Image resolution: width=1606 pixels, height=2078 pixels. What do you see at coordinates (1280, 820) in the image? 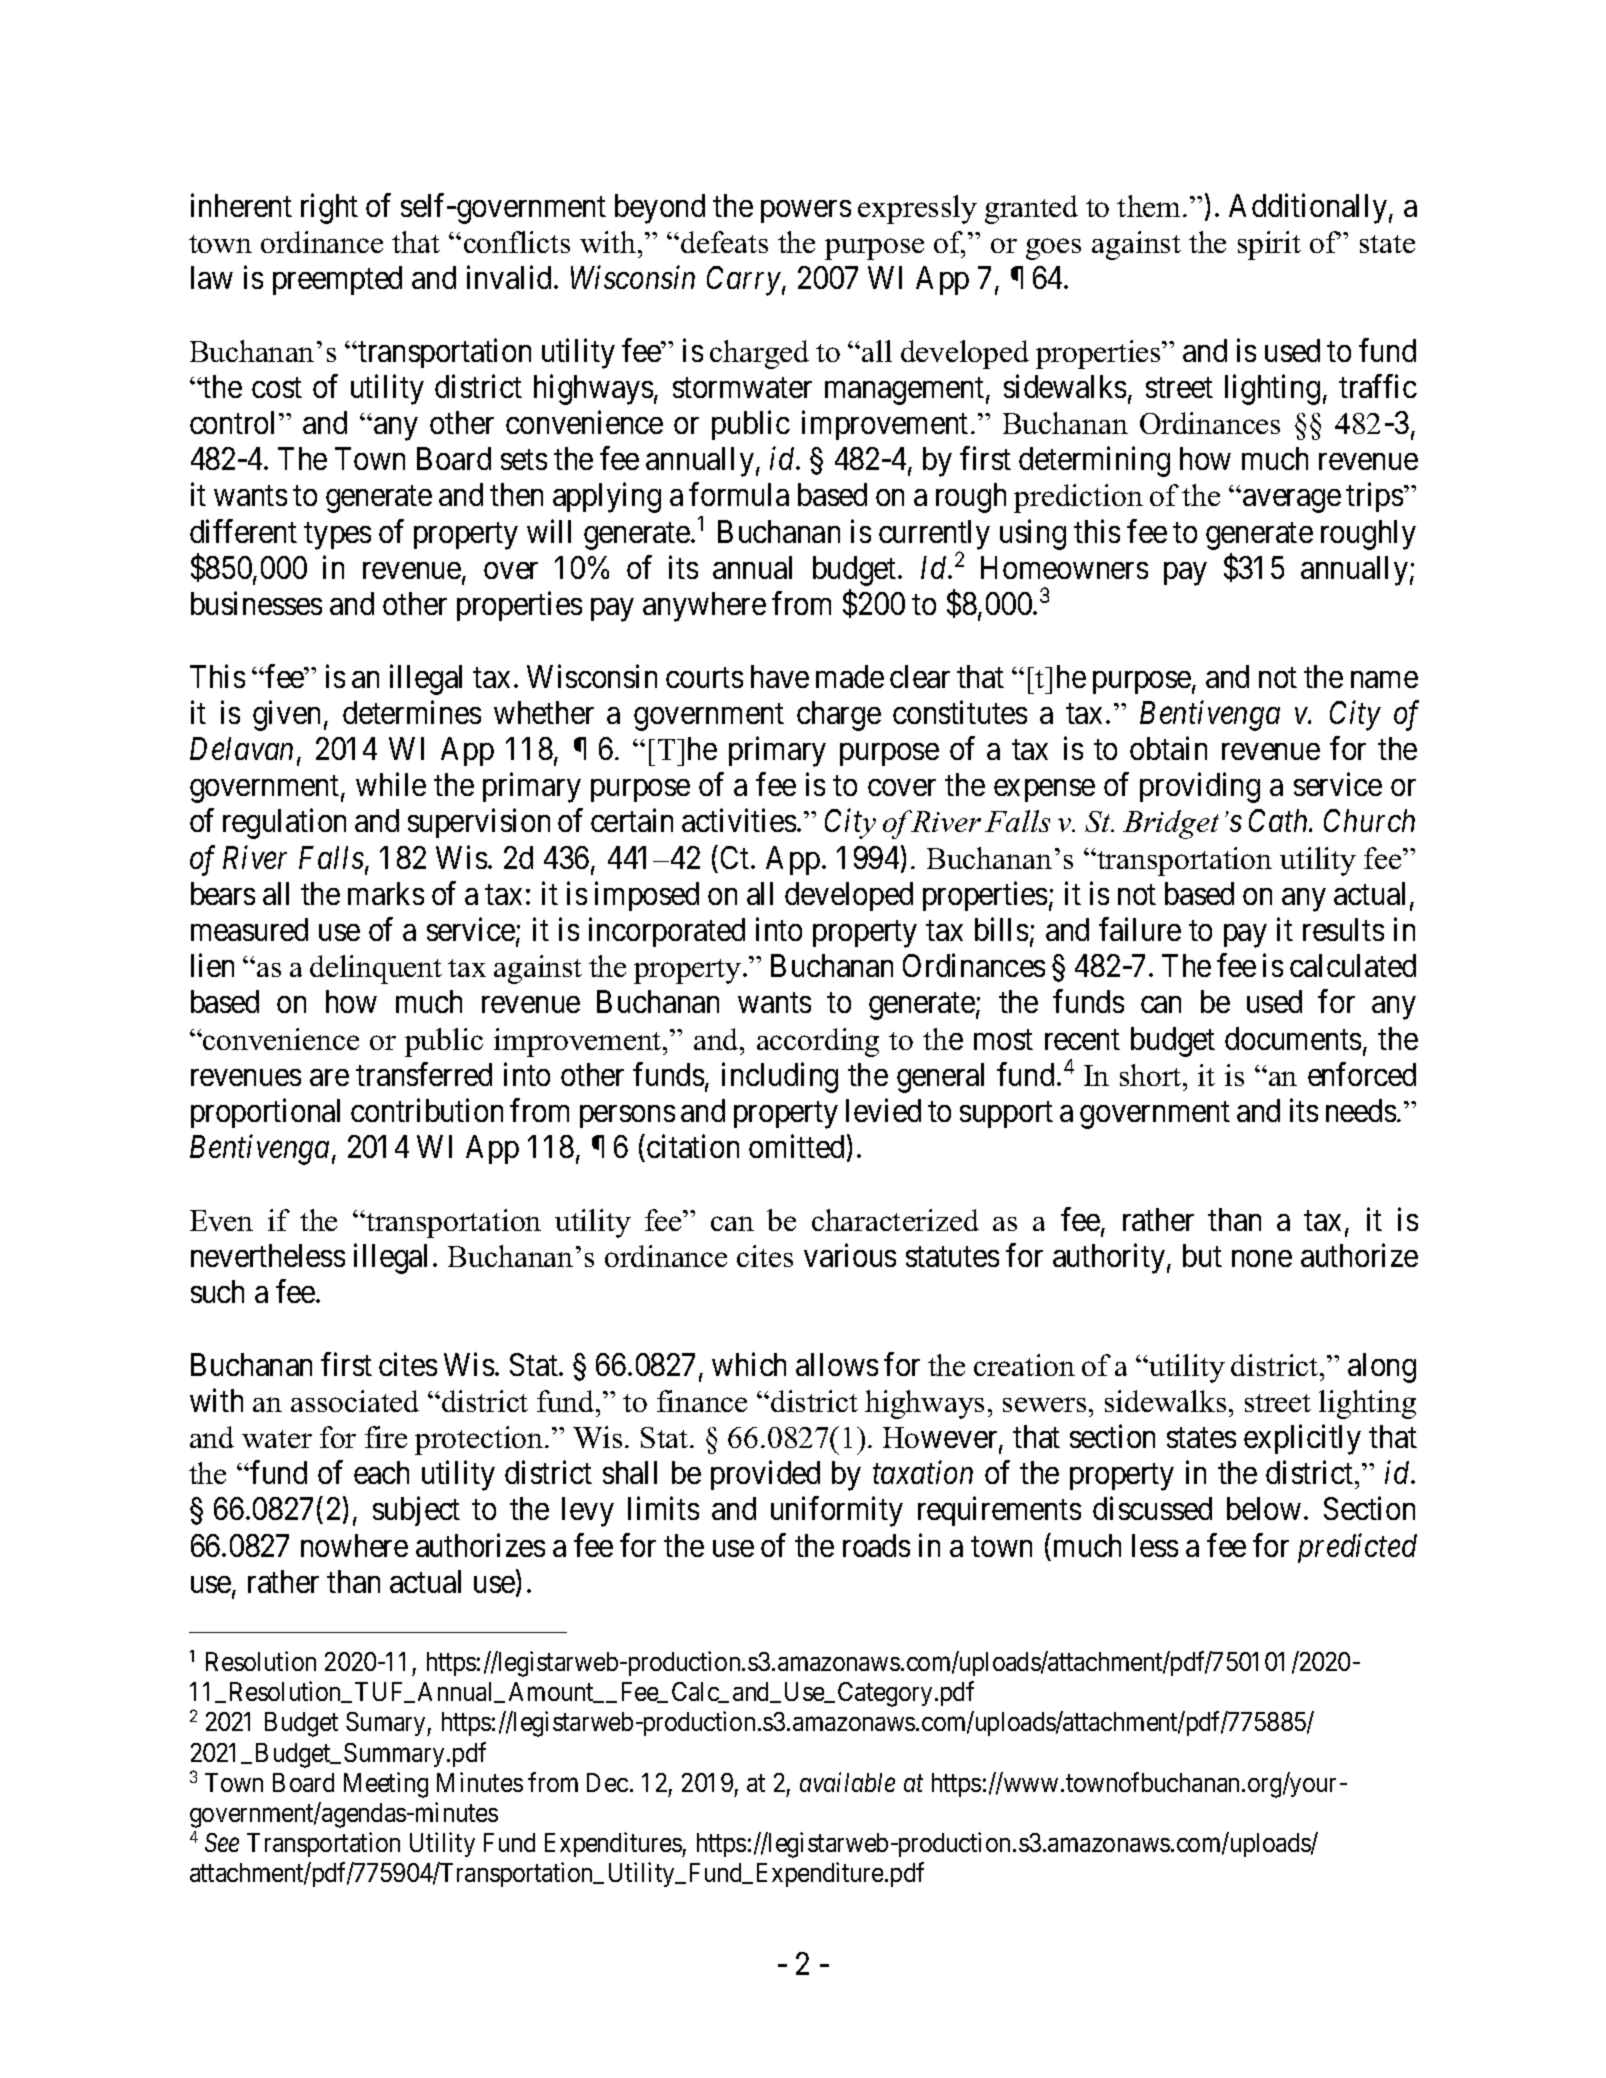
I see `Cath` at bounding box center [1280, 820].
